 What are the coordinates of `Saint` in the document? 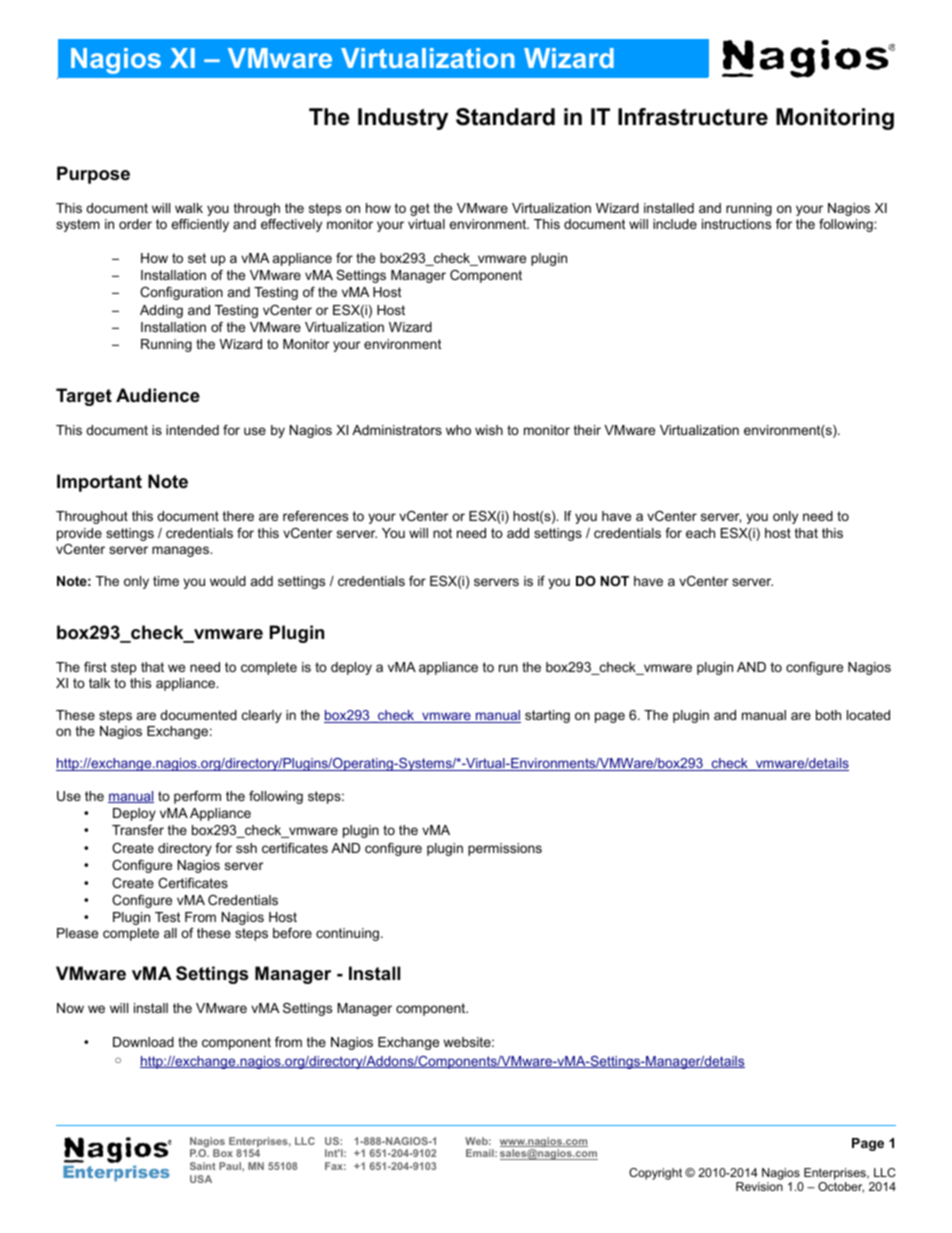 It's located at (203, 1166).
